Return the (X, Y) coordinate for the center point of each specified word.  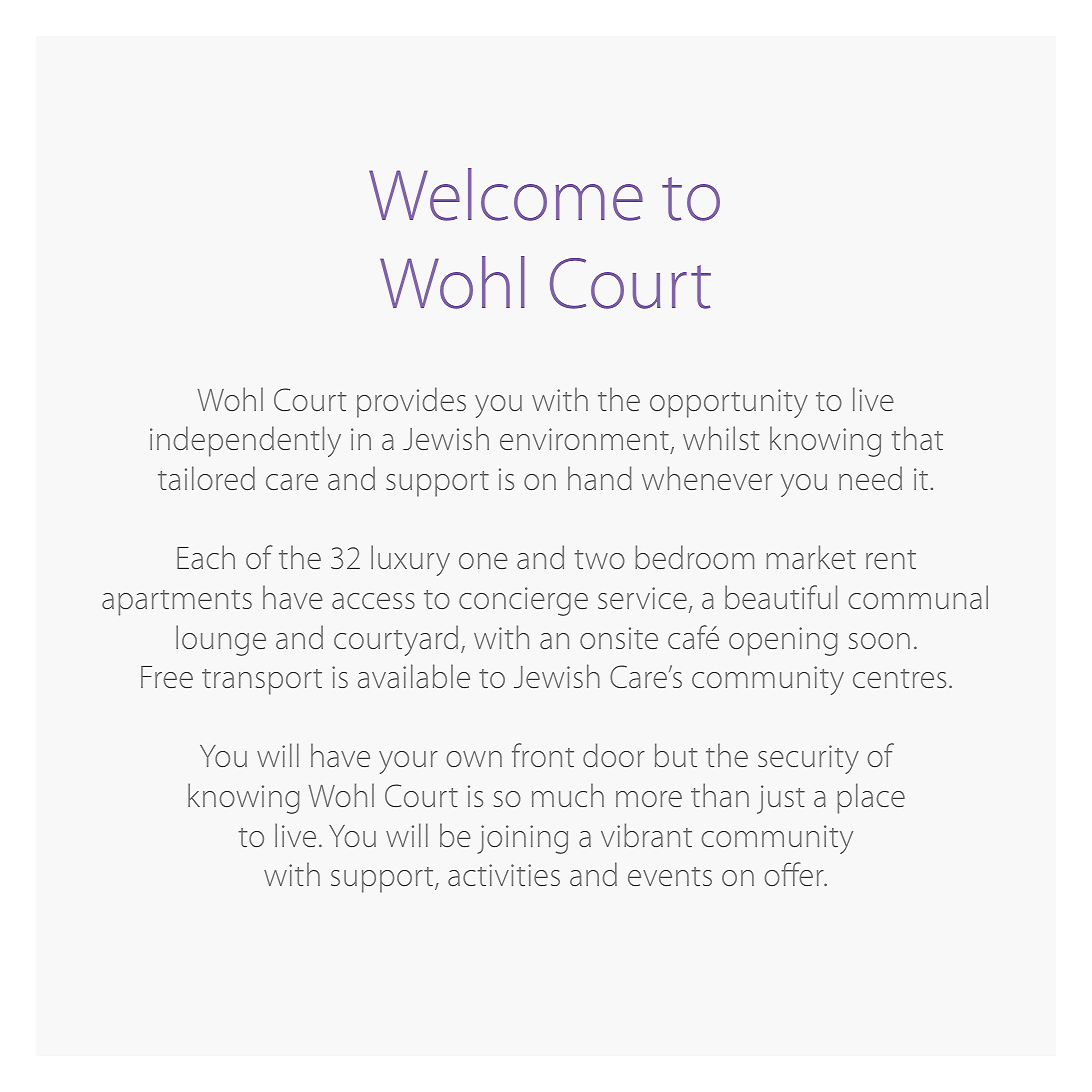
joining (522, 839)
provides (411, 402)
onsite (619, 638)
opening (783, 641)
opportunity (729, 403)
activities (504, 875)
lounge (221, 640)
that (917, 438)
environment (585, 441)
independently (245, 441)
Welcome (506, 194)
